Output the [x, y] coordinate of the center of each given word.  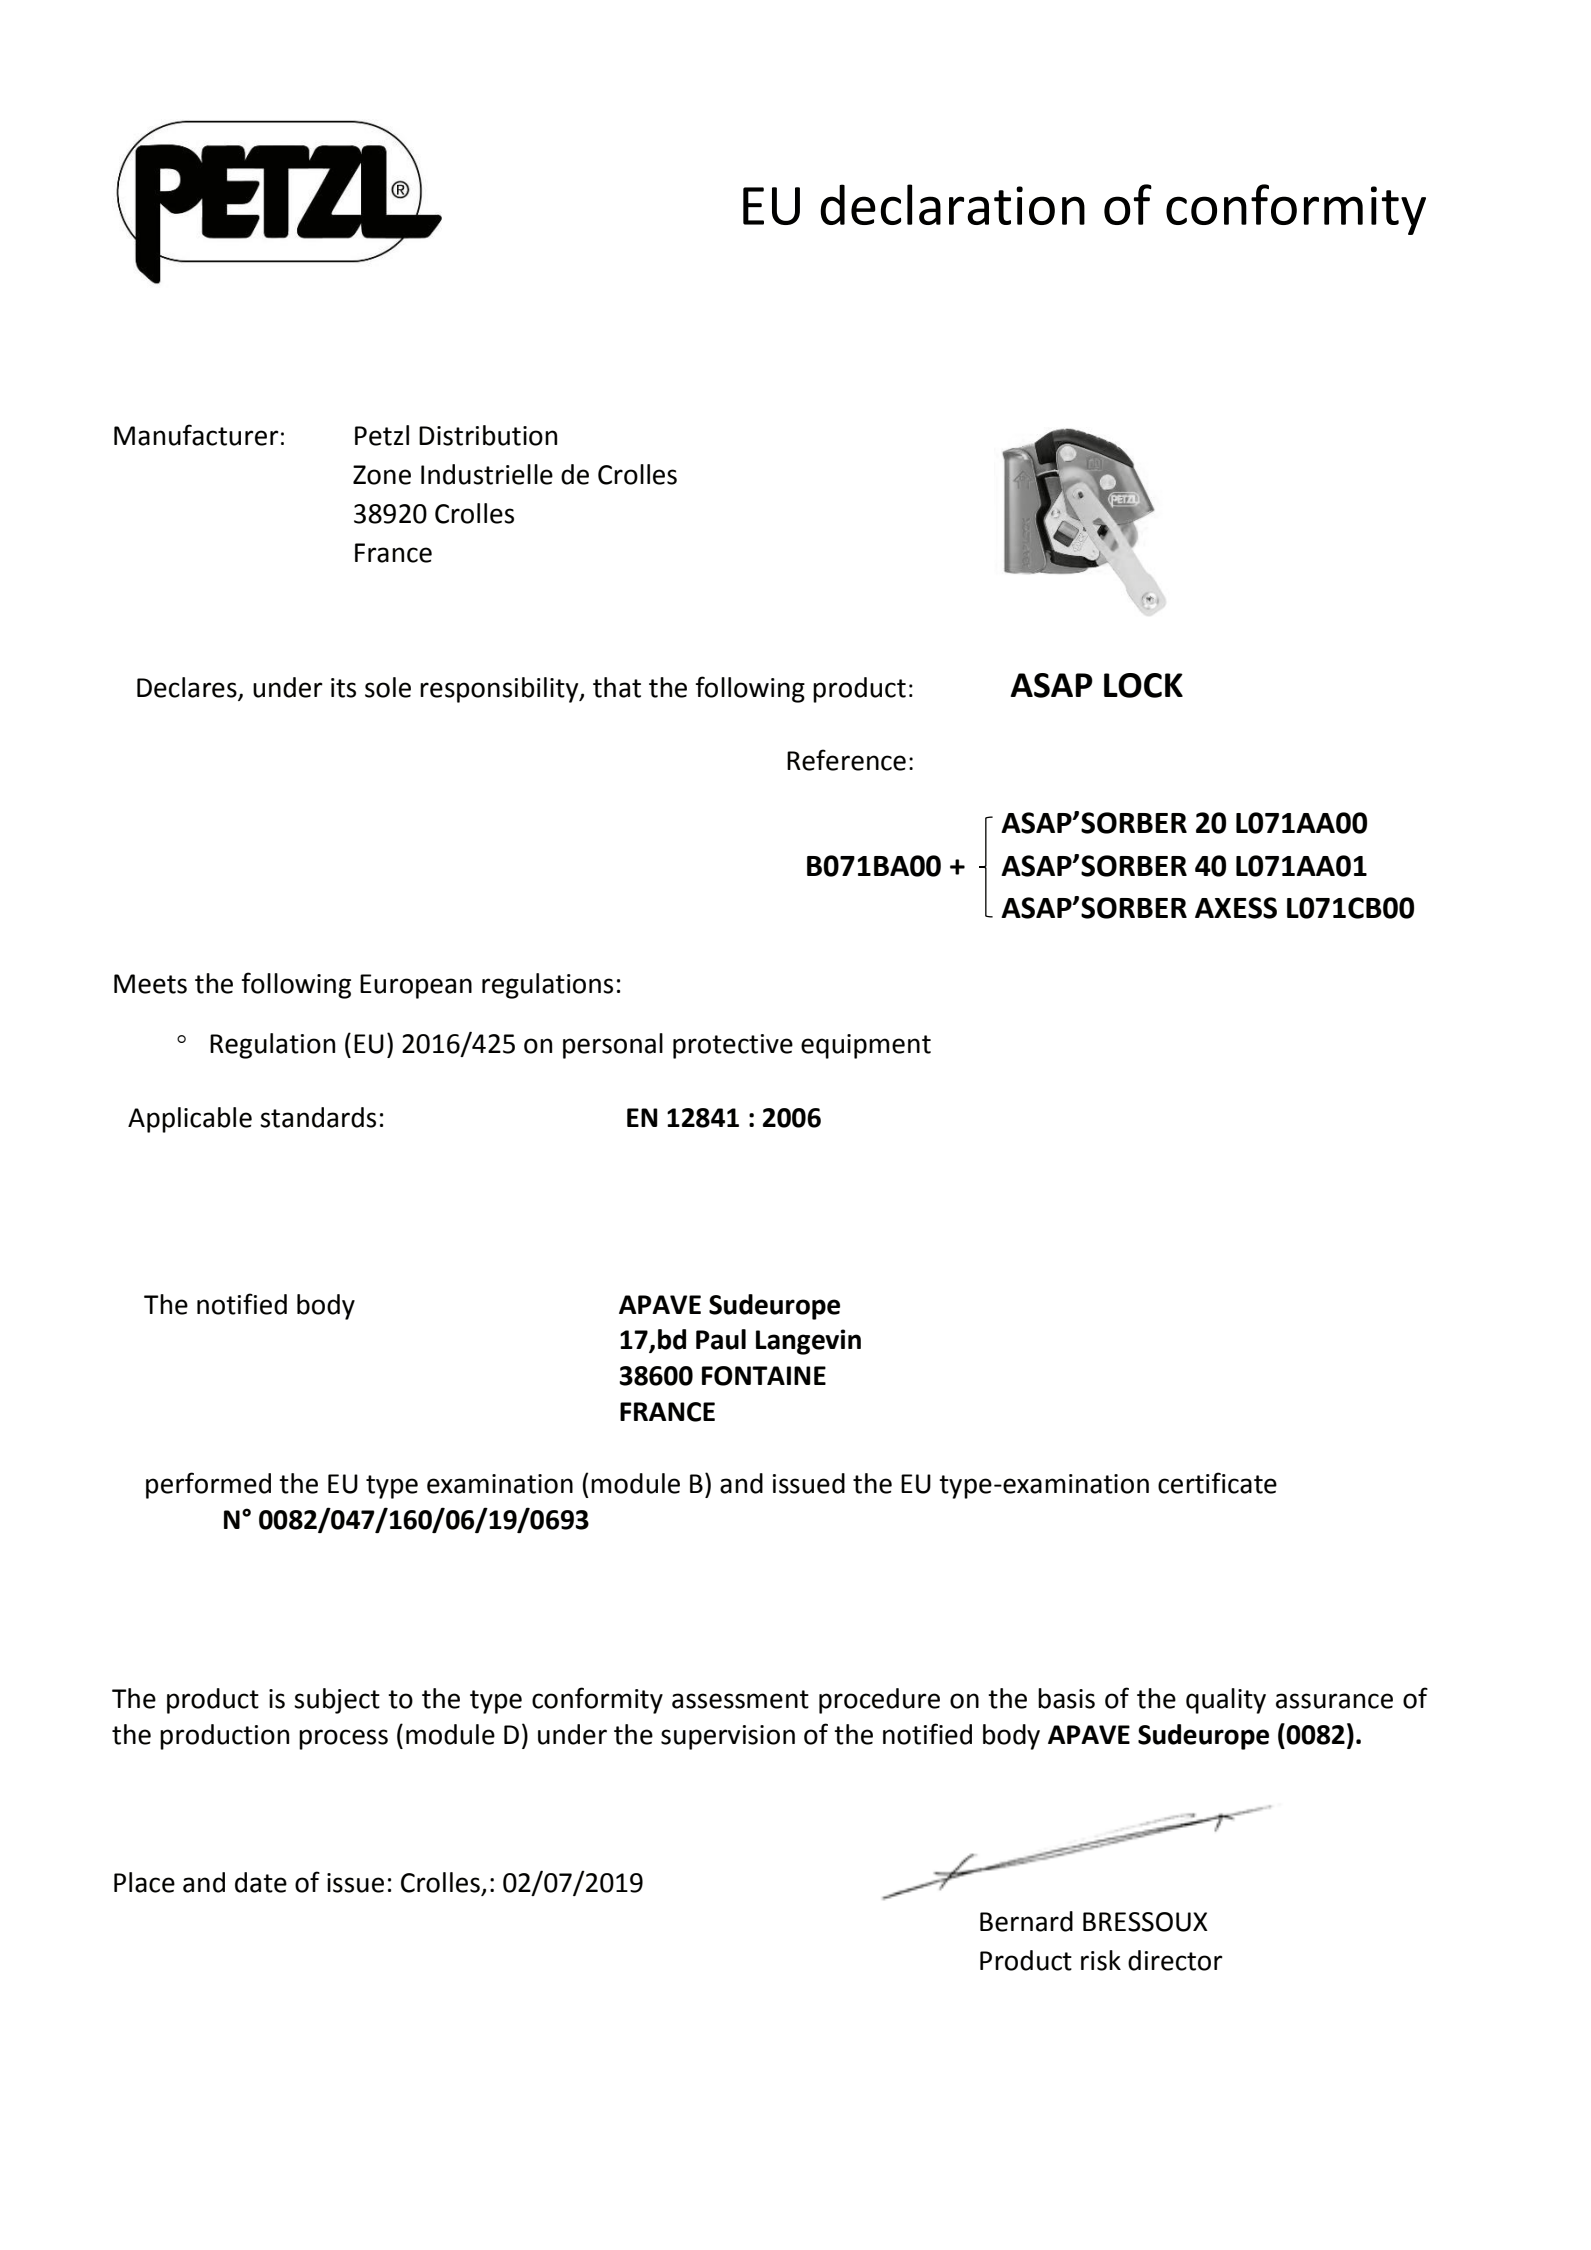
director [1175, 1960]
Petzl [382, 435]
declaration [952, 204]
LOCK [1143, 685]
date [261, 1882]
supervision [728, 1737]
